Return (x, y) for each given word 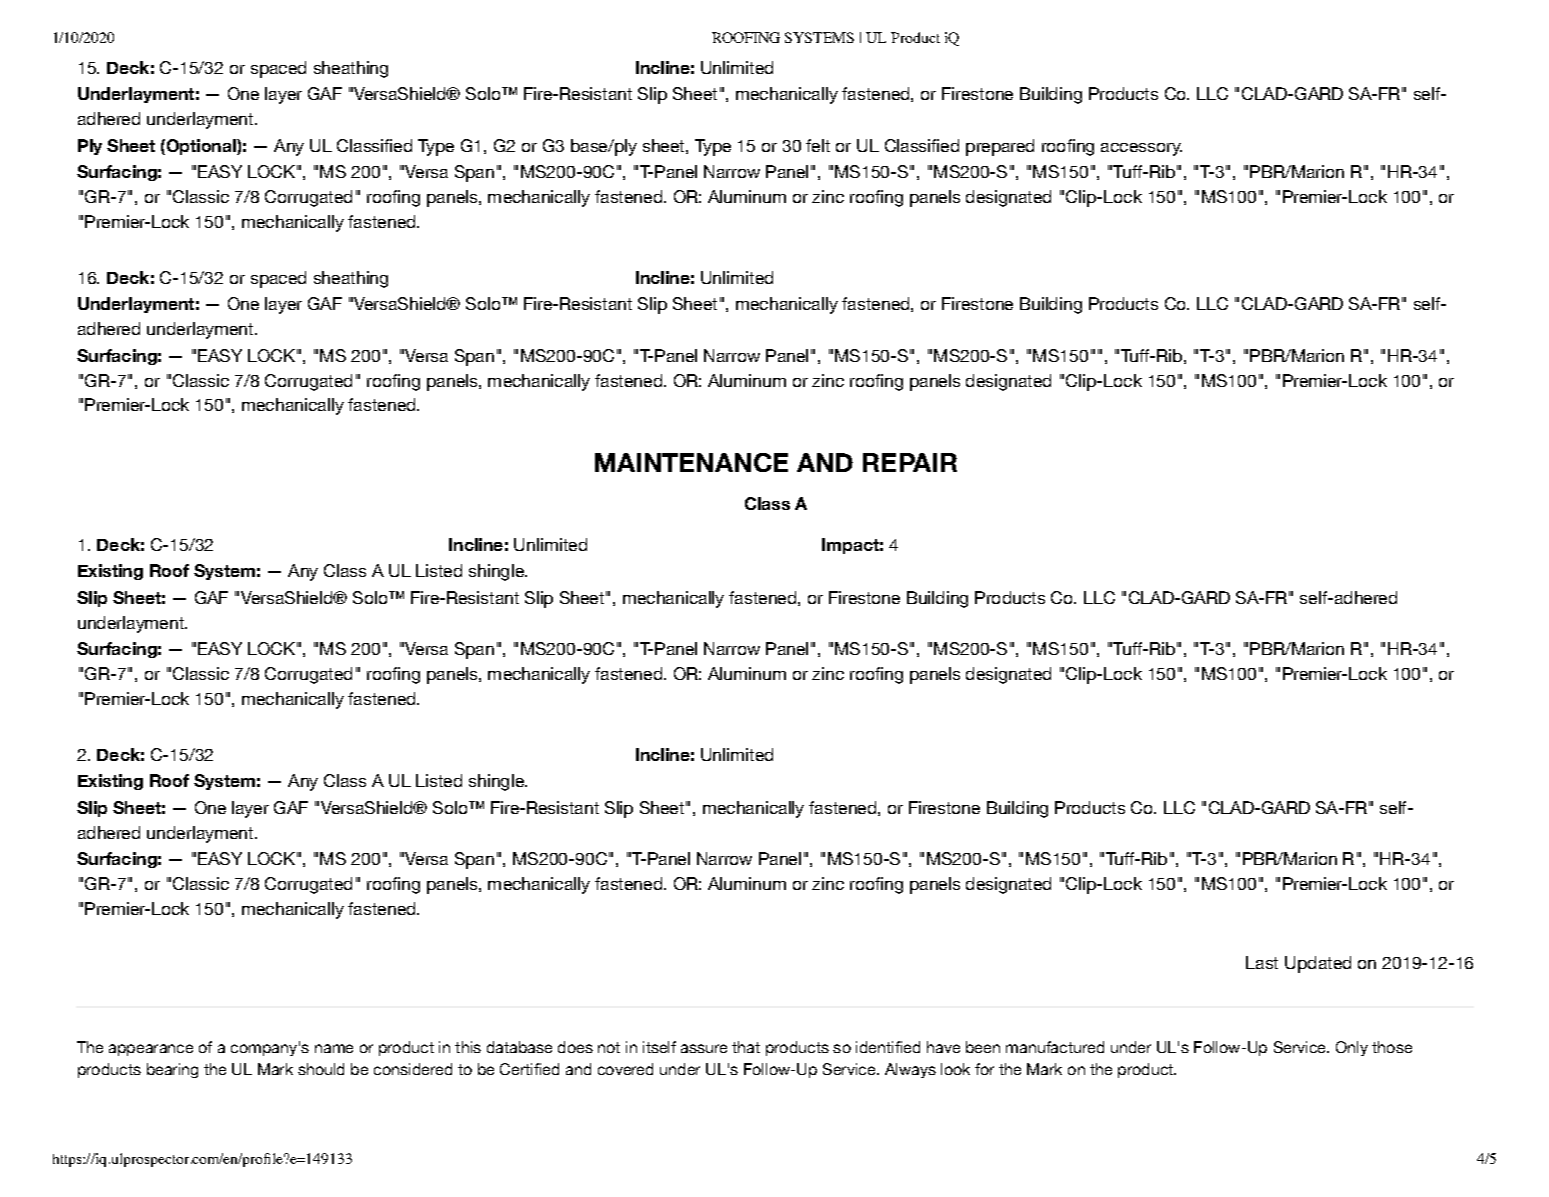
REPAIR (910, 462)
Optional (201, 147)
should (321, 1069)
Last (1262, 962)
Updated (1318, 964)
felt (818, 145)
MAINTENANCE (691, 462)
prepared (1000, 147)
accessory (1141, 149)
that (746, 1047)
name (334, 1048)
